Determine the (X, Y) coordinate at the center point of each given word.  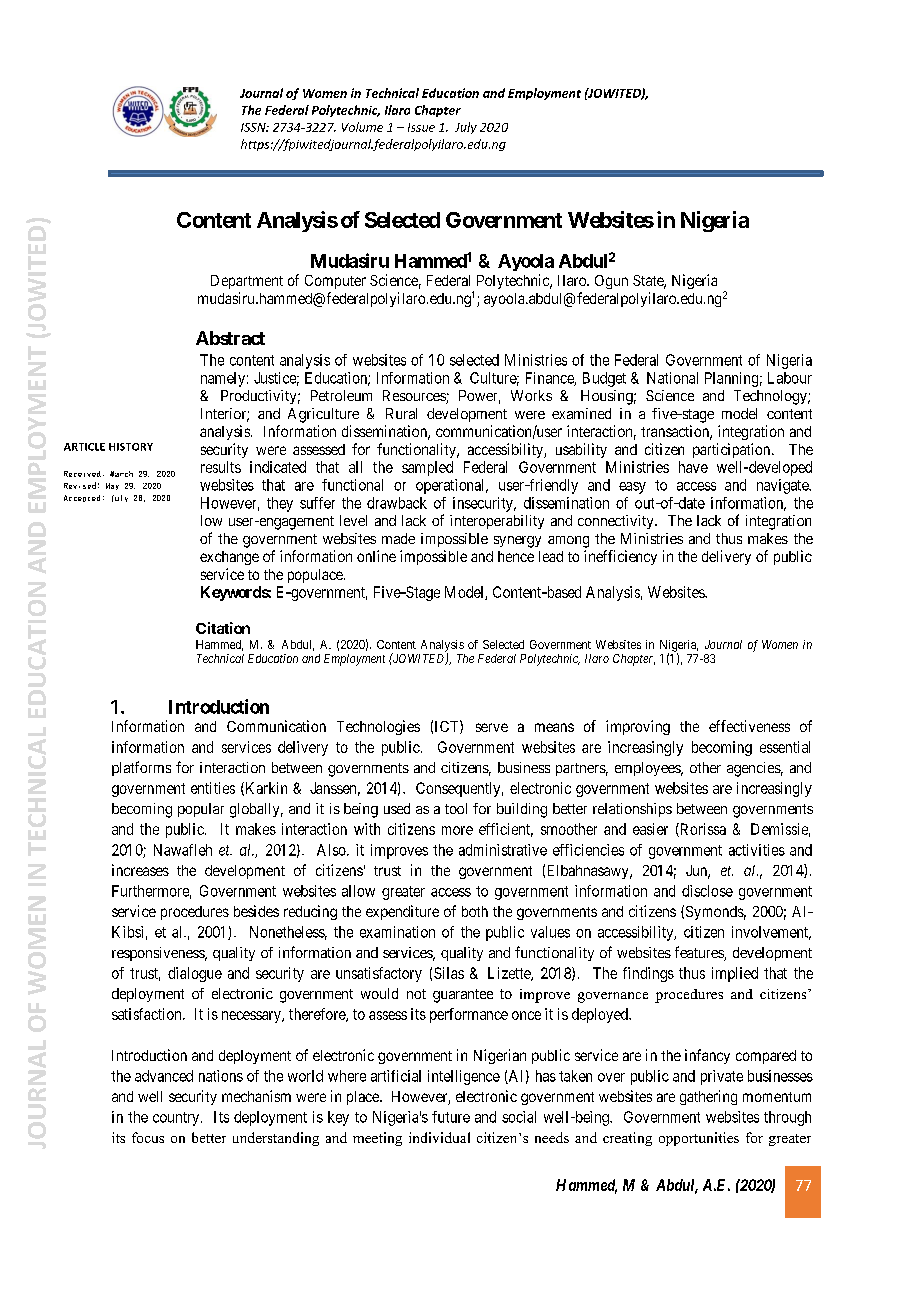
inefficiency (620, 557)
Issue (421, 127)
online (376, 556)
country (177, 1119)
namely (223, 379)
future (451, 1117)
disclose (707, 891)
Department (247, 282)
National (672, 378)
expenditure (402, 912)
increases (140, 870)
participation (731, 450)
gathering (708, 1097)
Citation (223, 628)
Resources (415, 397)
